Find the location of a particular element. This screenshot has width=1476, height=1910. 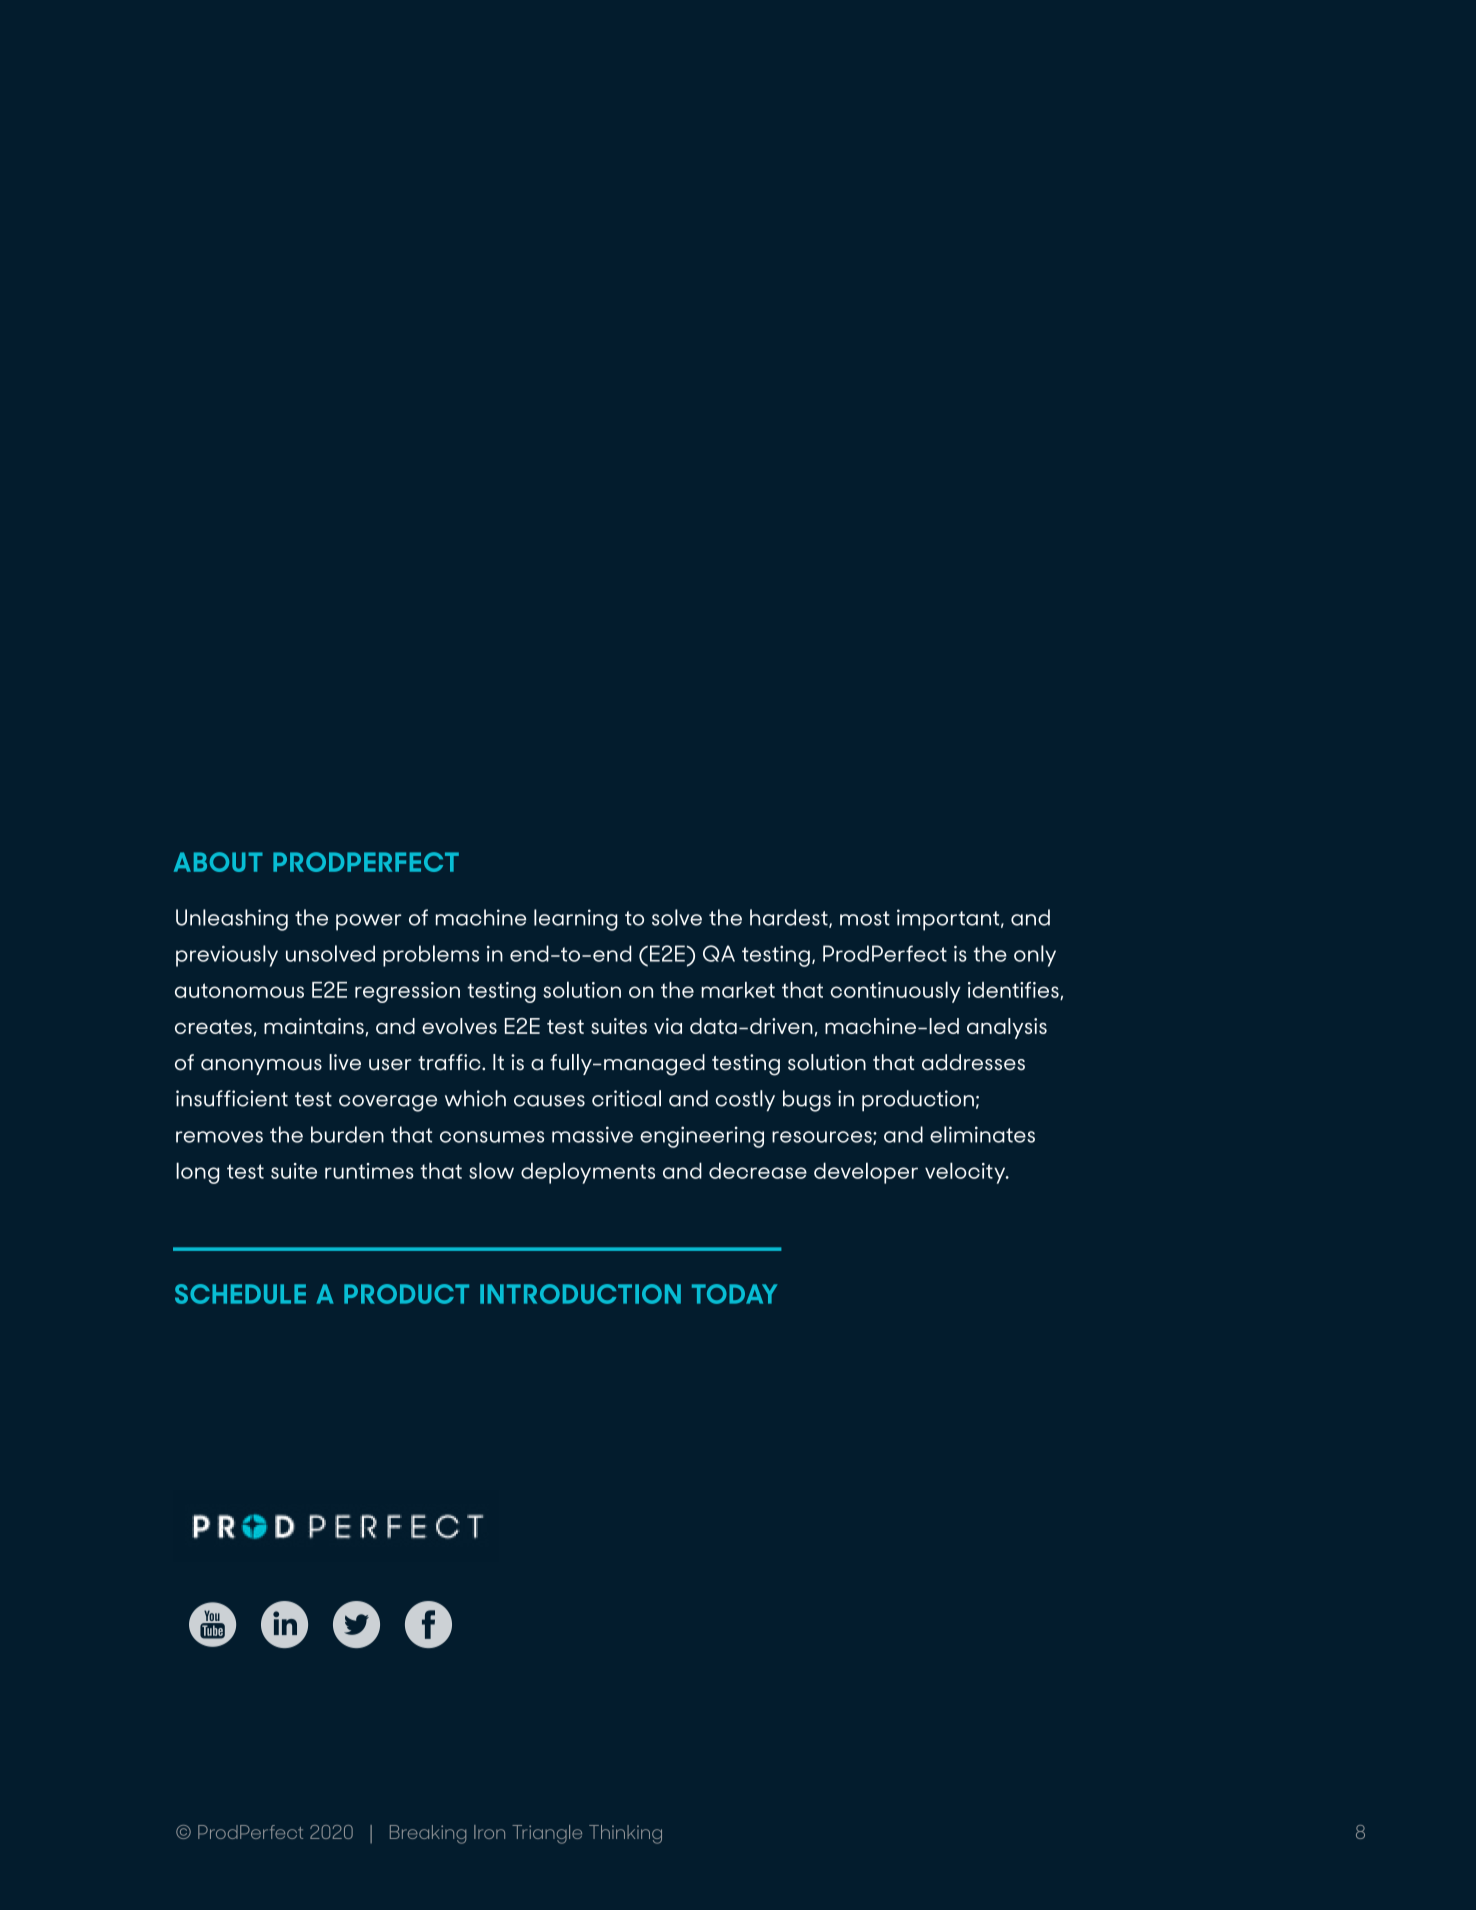

learning is located at coordinates (576, 920).
